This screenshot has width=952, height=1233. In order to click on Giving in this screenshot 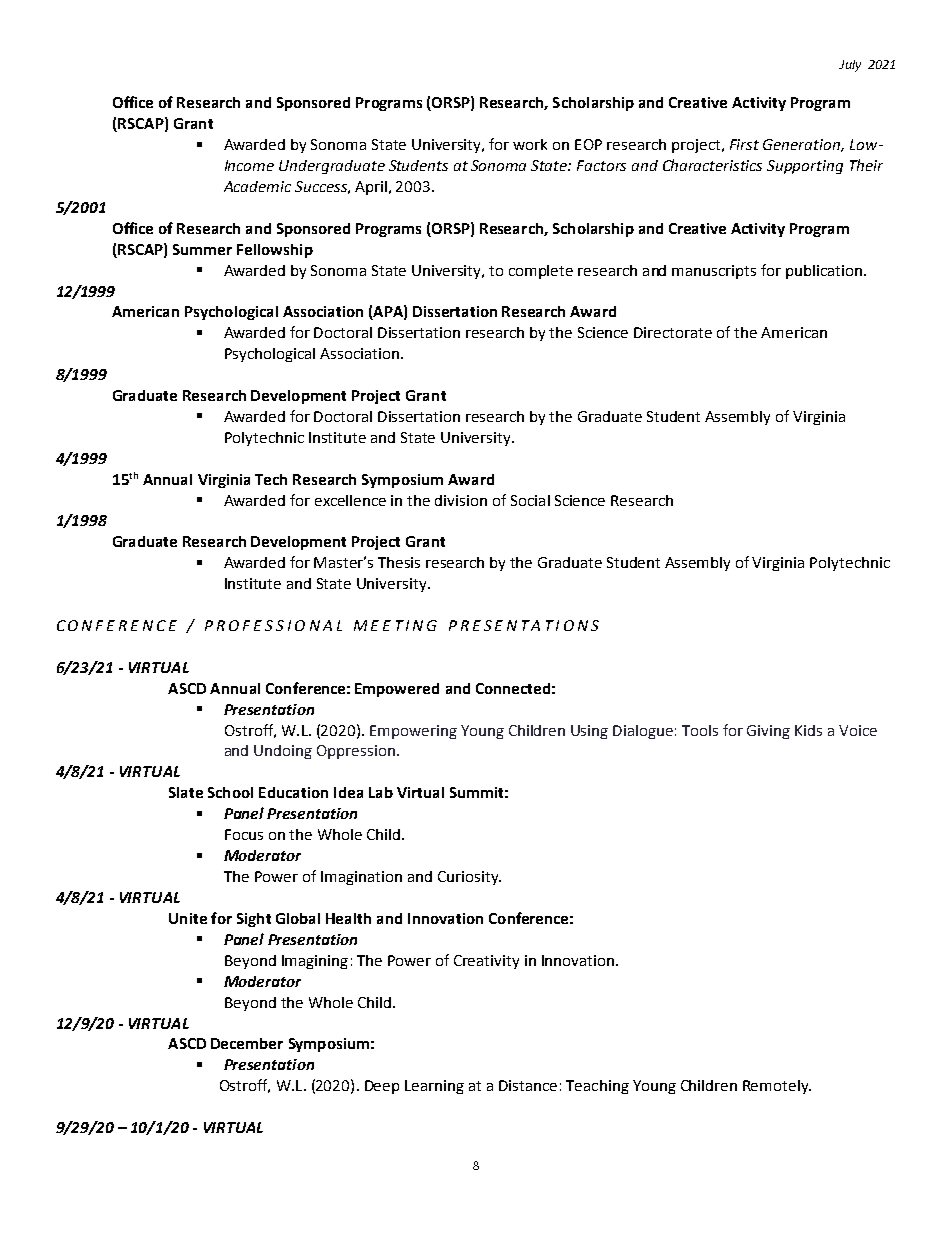, I will do `click(768, 732)`.
